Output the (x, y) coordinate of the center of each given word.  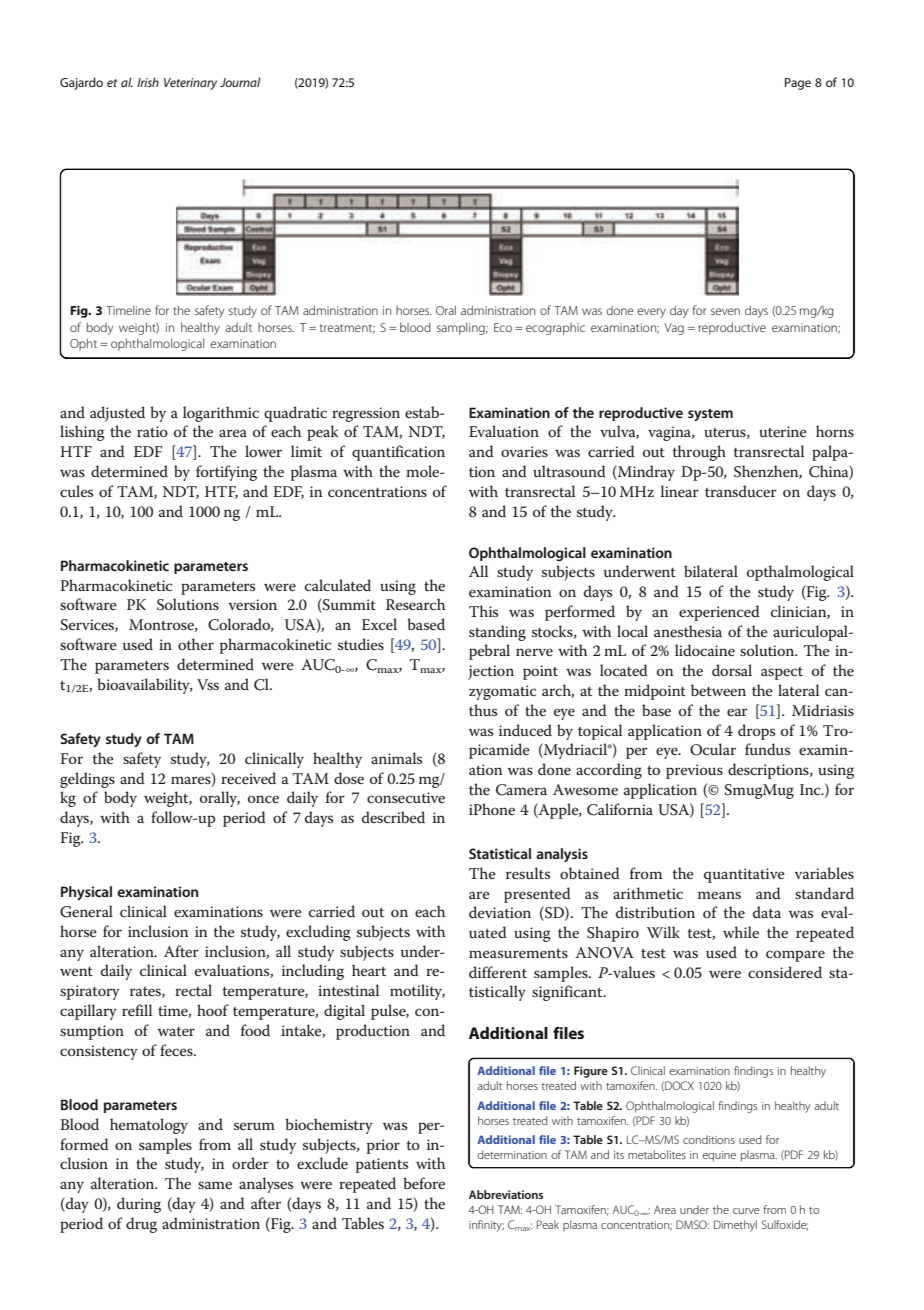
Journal (240, 82)
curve (746, 1211)
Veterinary (190, 84)
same (215, 1185)
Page (798, 84)
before (424, 1183)
